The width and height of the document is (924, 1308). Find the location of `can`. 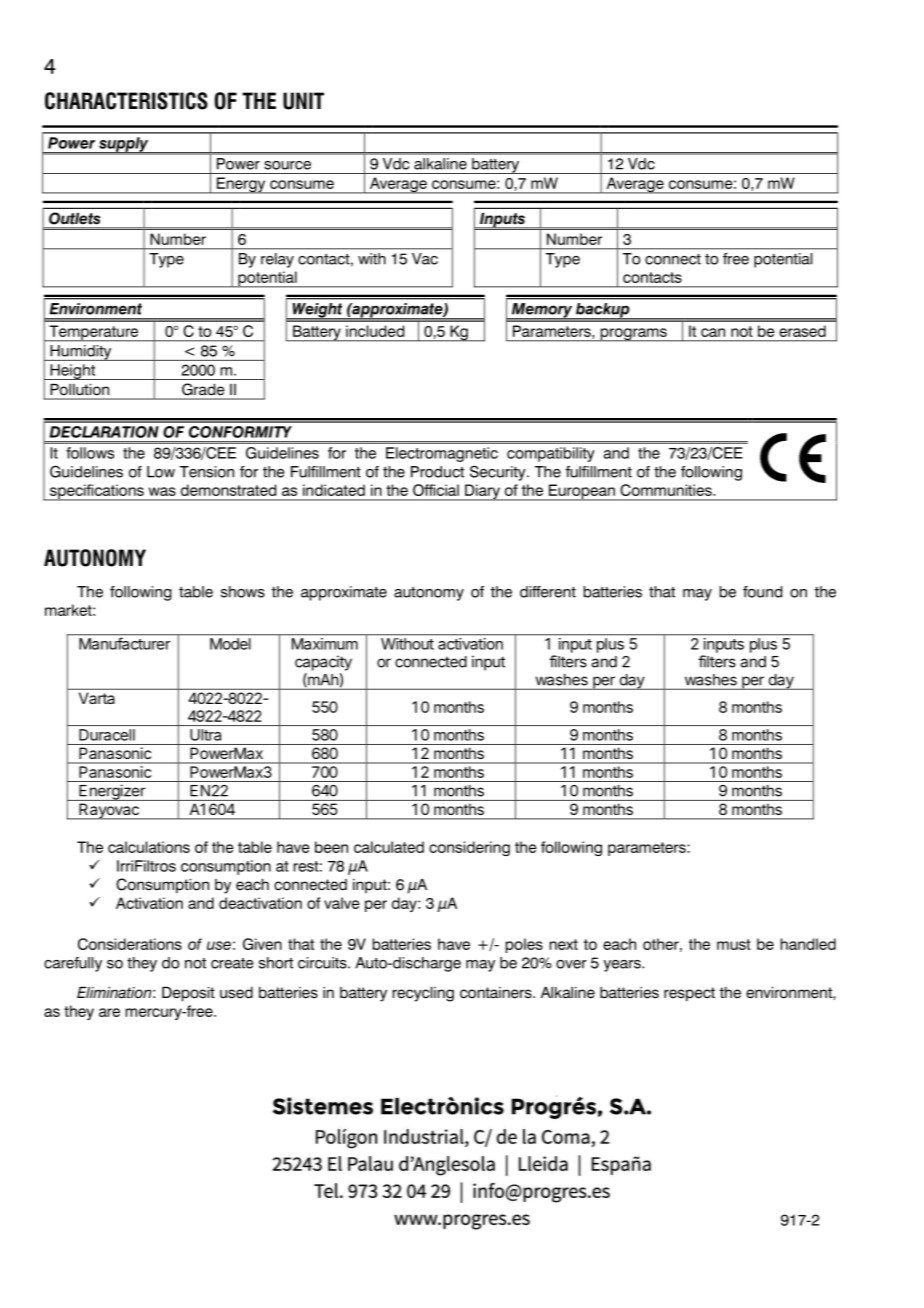

can is located at coordinates (713, 332).
